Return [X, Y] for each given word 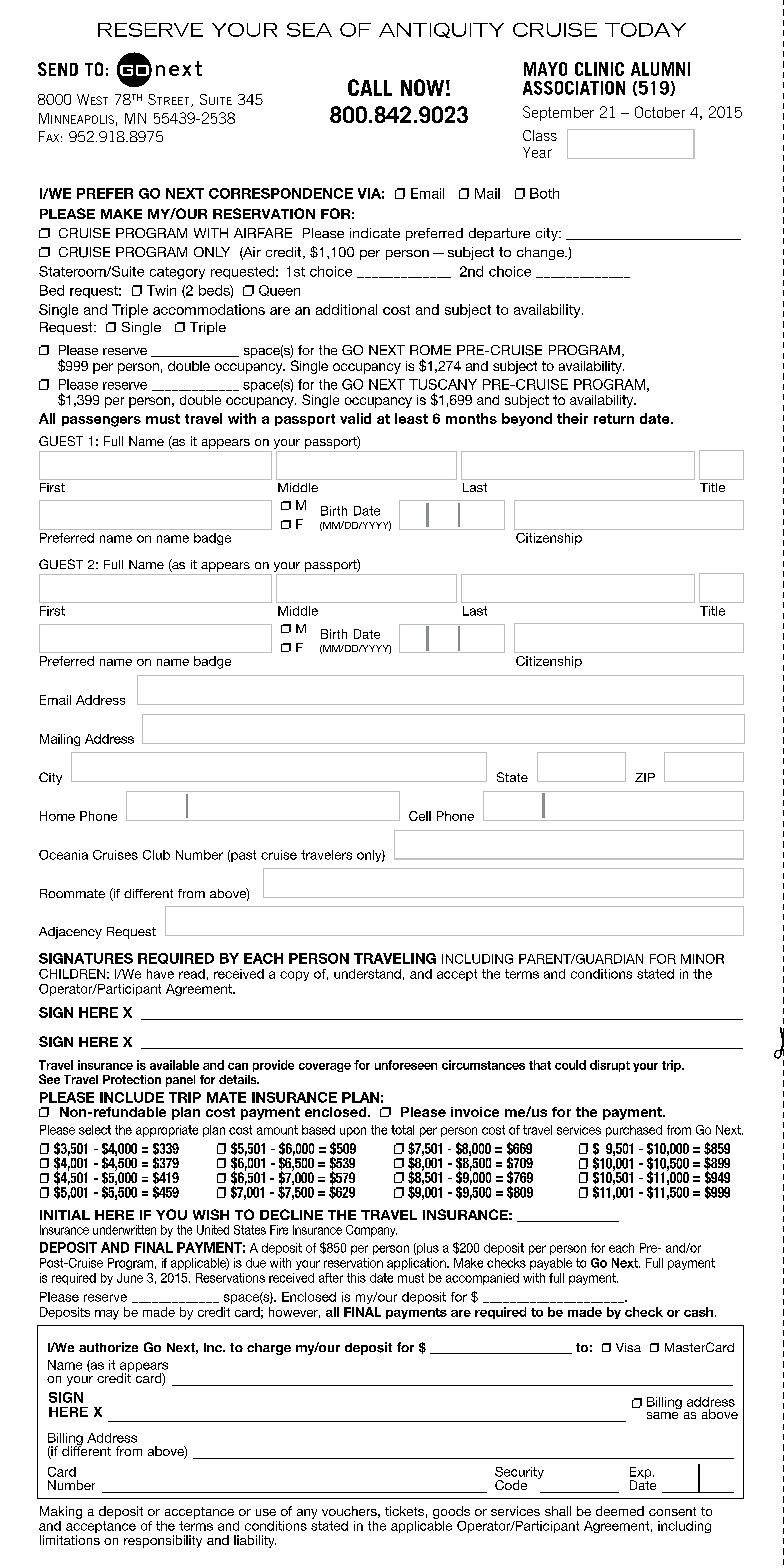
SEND [58, 69]
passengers [101, 421]
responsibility [163, 1541]
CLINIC [599, 69]
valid [355, 418]
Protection [132, 1079]
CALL [370, 87]
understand [367, 974]
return [614, 419]
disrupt [610, 1066]
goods [451, 1512]
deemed [620, 1511]
